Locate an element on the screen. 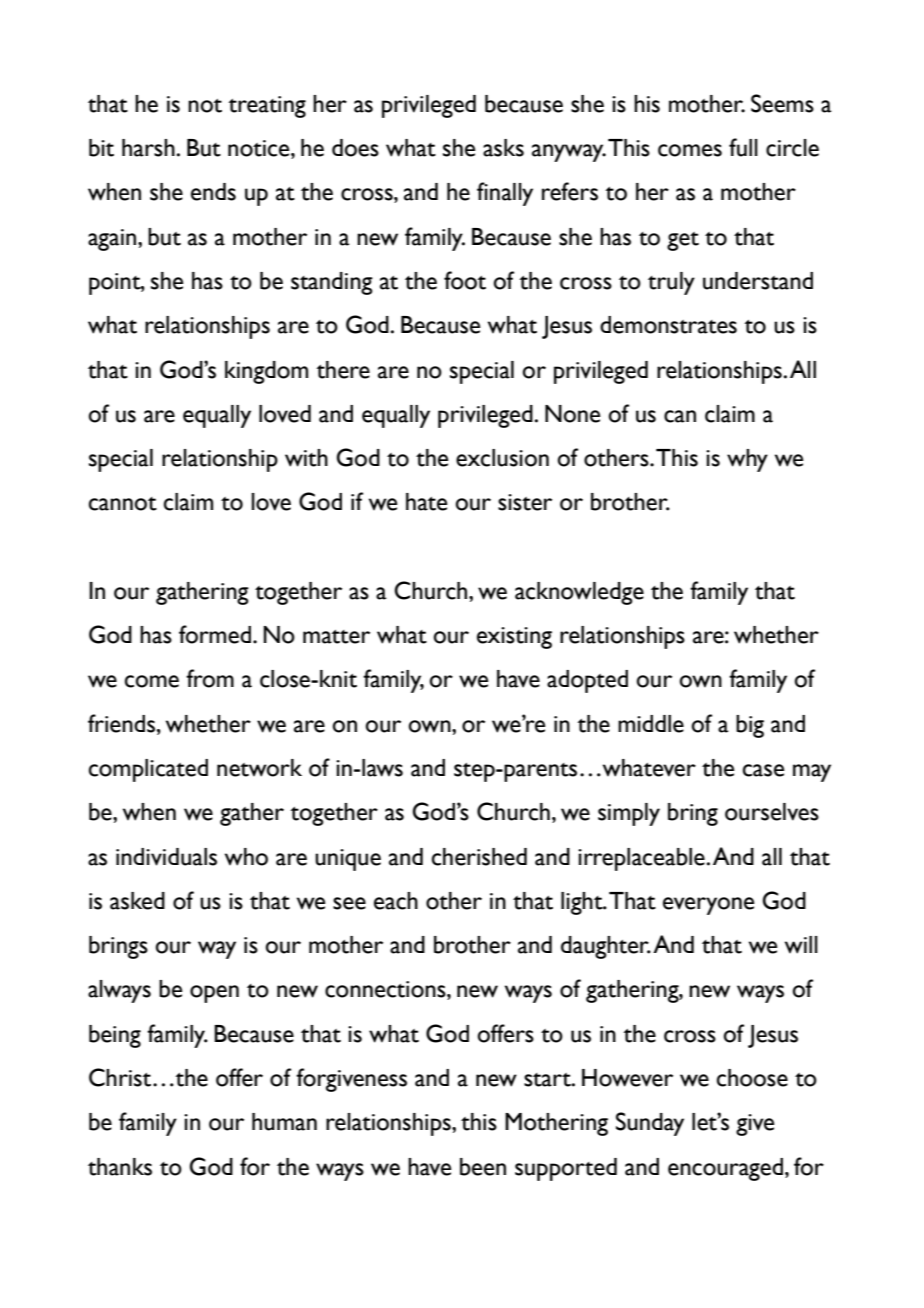 The image size is (924, 1308). demonstrates is located at coordinates (668, 325).
